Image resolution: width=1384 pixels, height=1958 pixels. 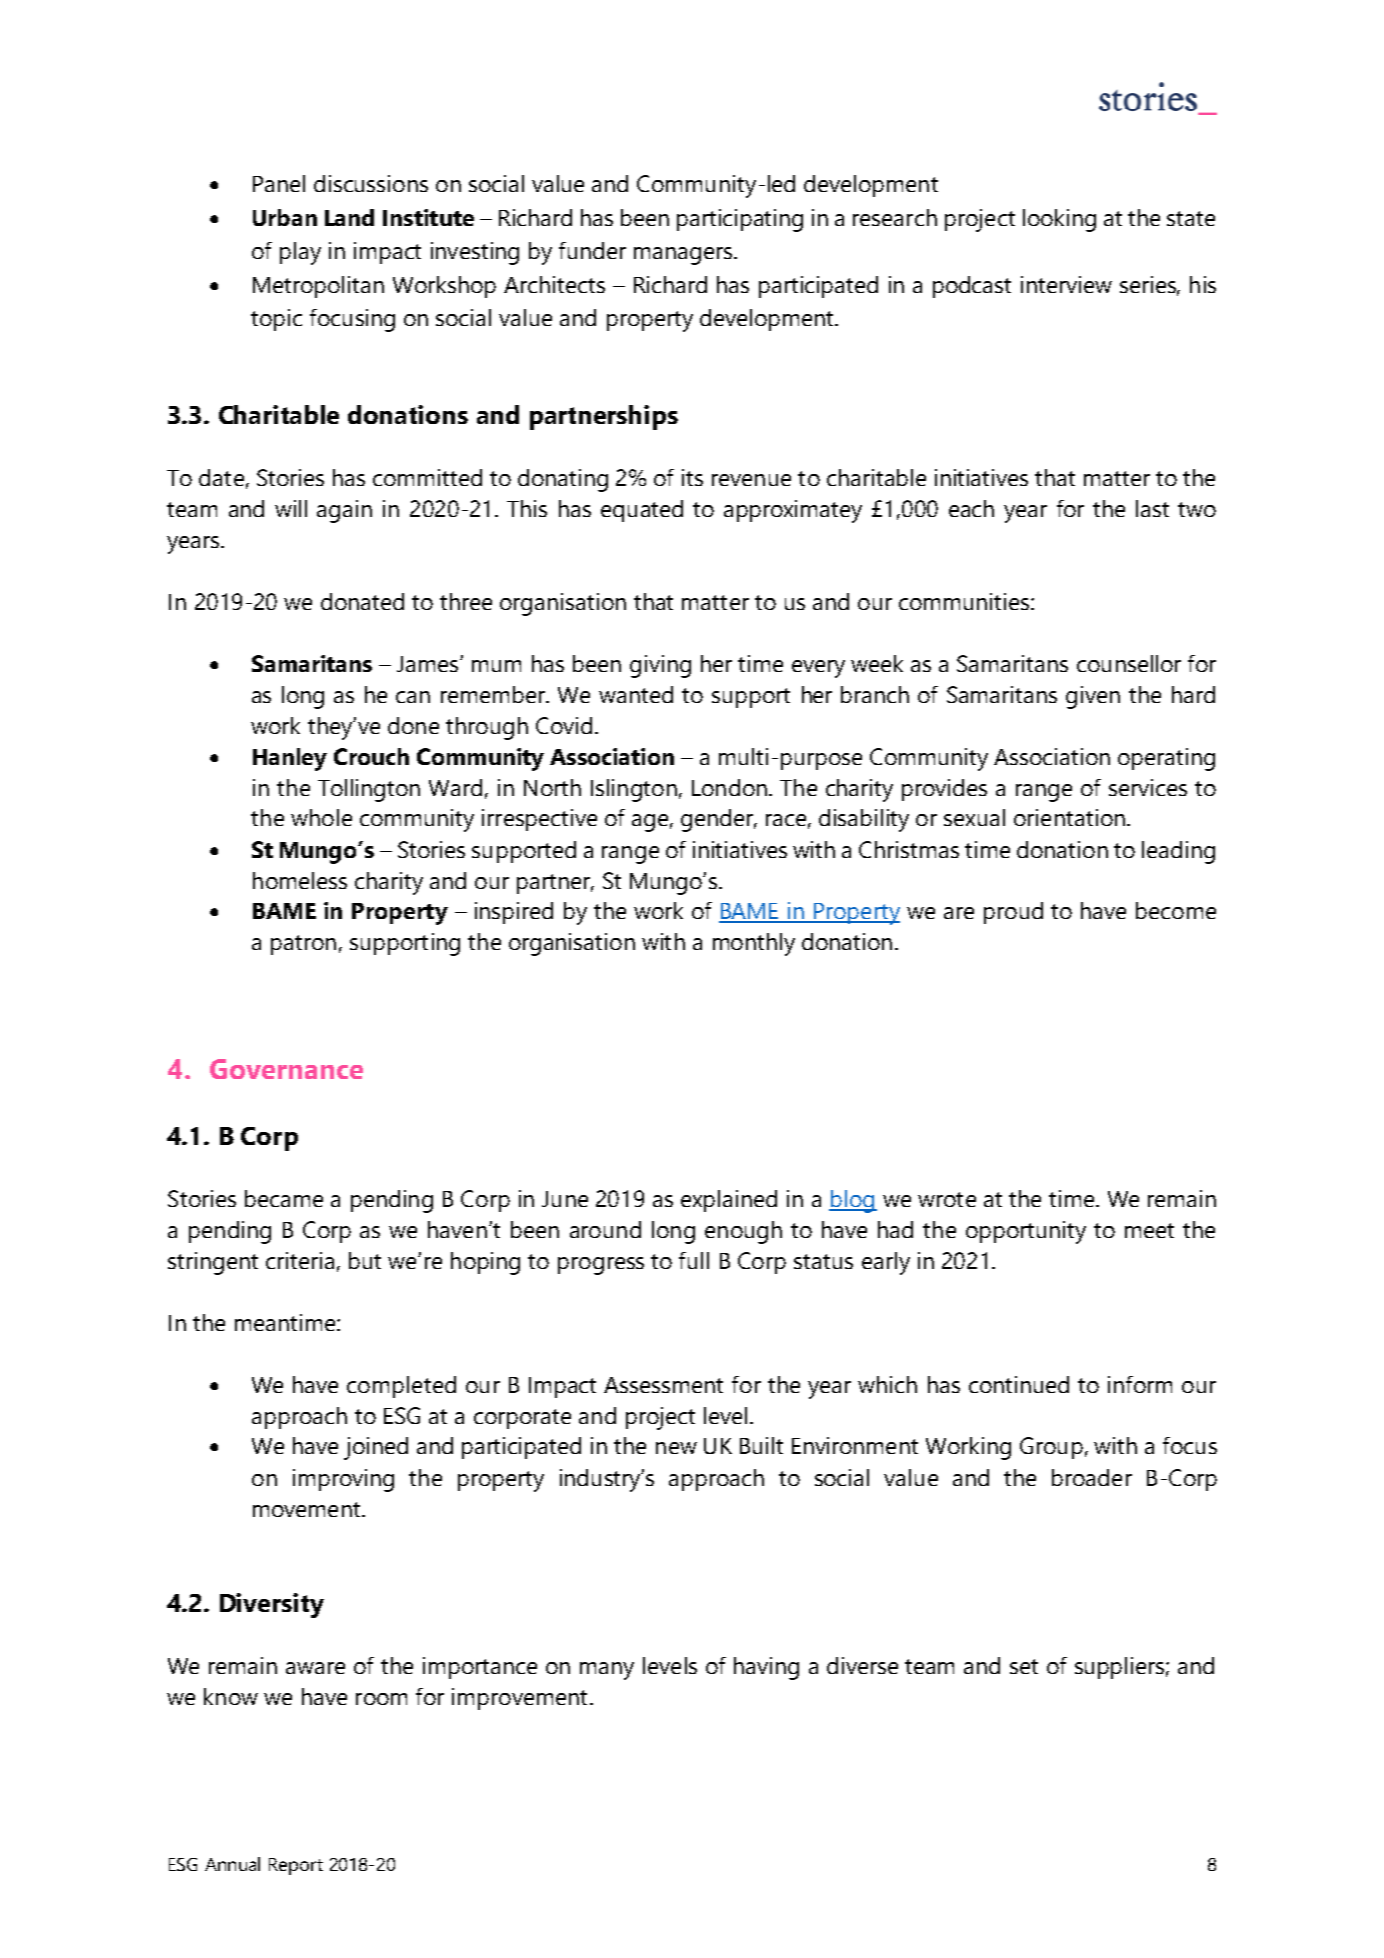 What do you see at coordinates (740, 220) in the screenshot?
I see `participating` at bounding box center [740, 220].
